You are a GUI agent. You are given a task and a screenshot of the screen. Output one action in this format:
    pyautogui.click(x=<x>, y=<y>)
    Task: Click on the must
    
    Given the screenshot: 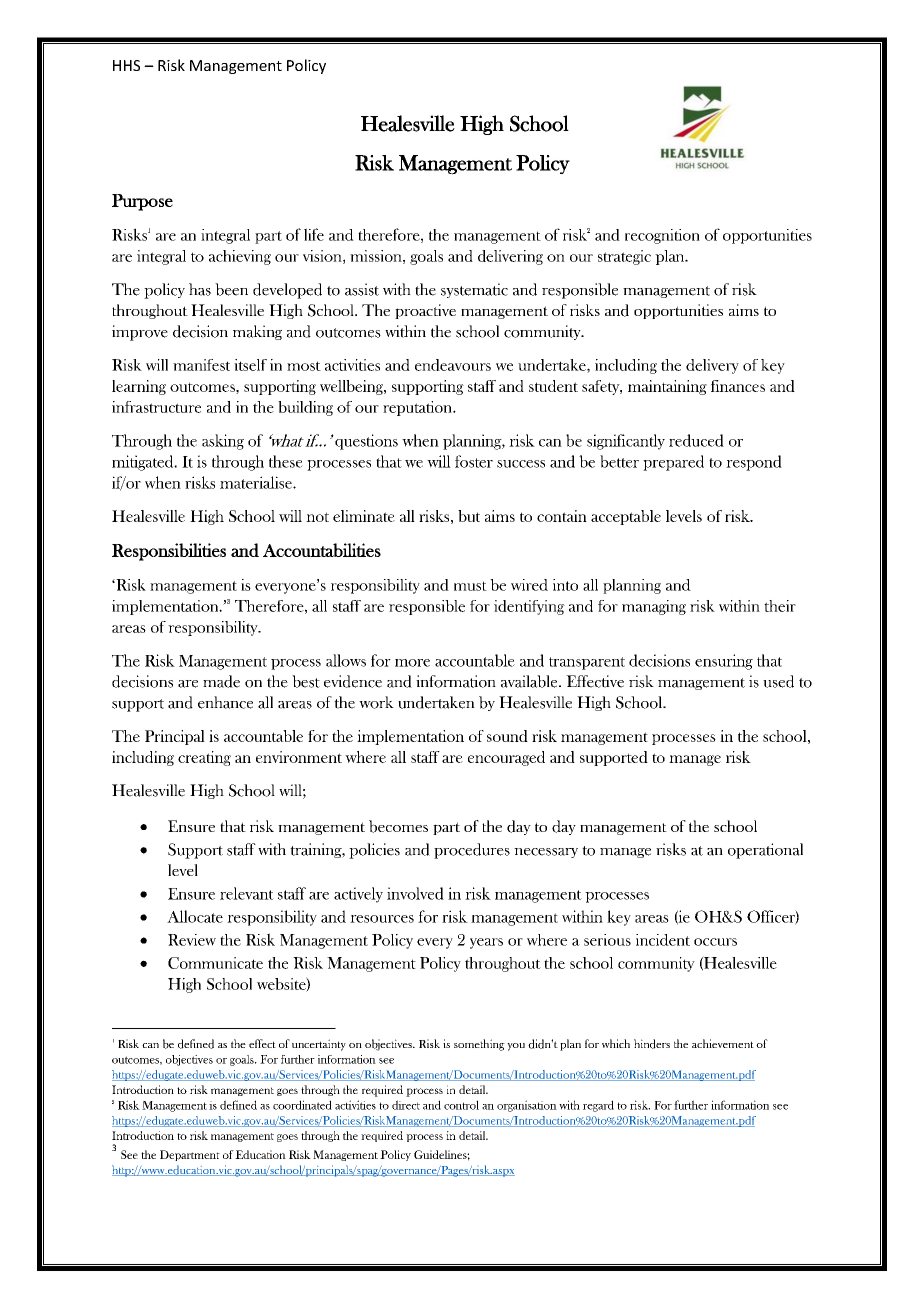 What is the action you would take?
    pyautogui.click(x=470, y=586)
